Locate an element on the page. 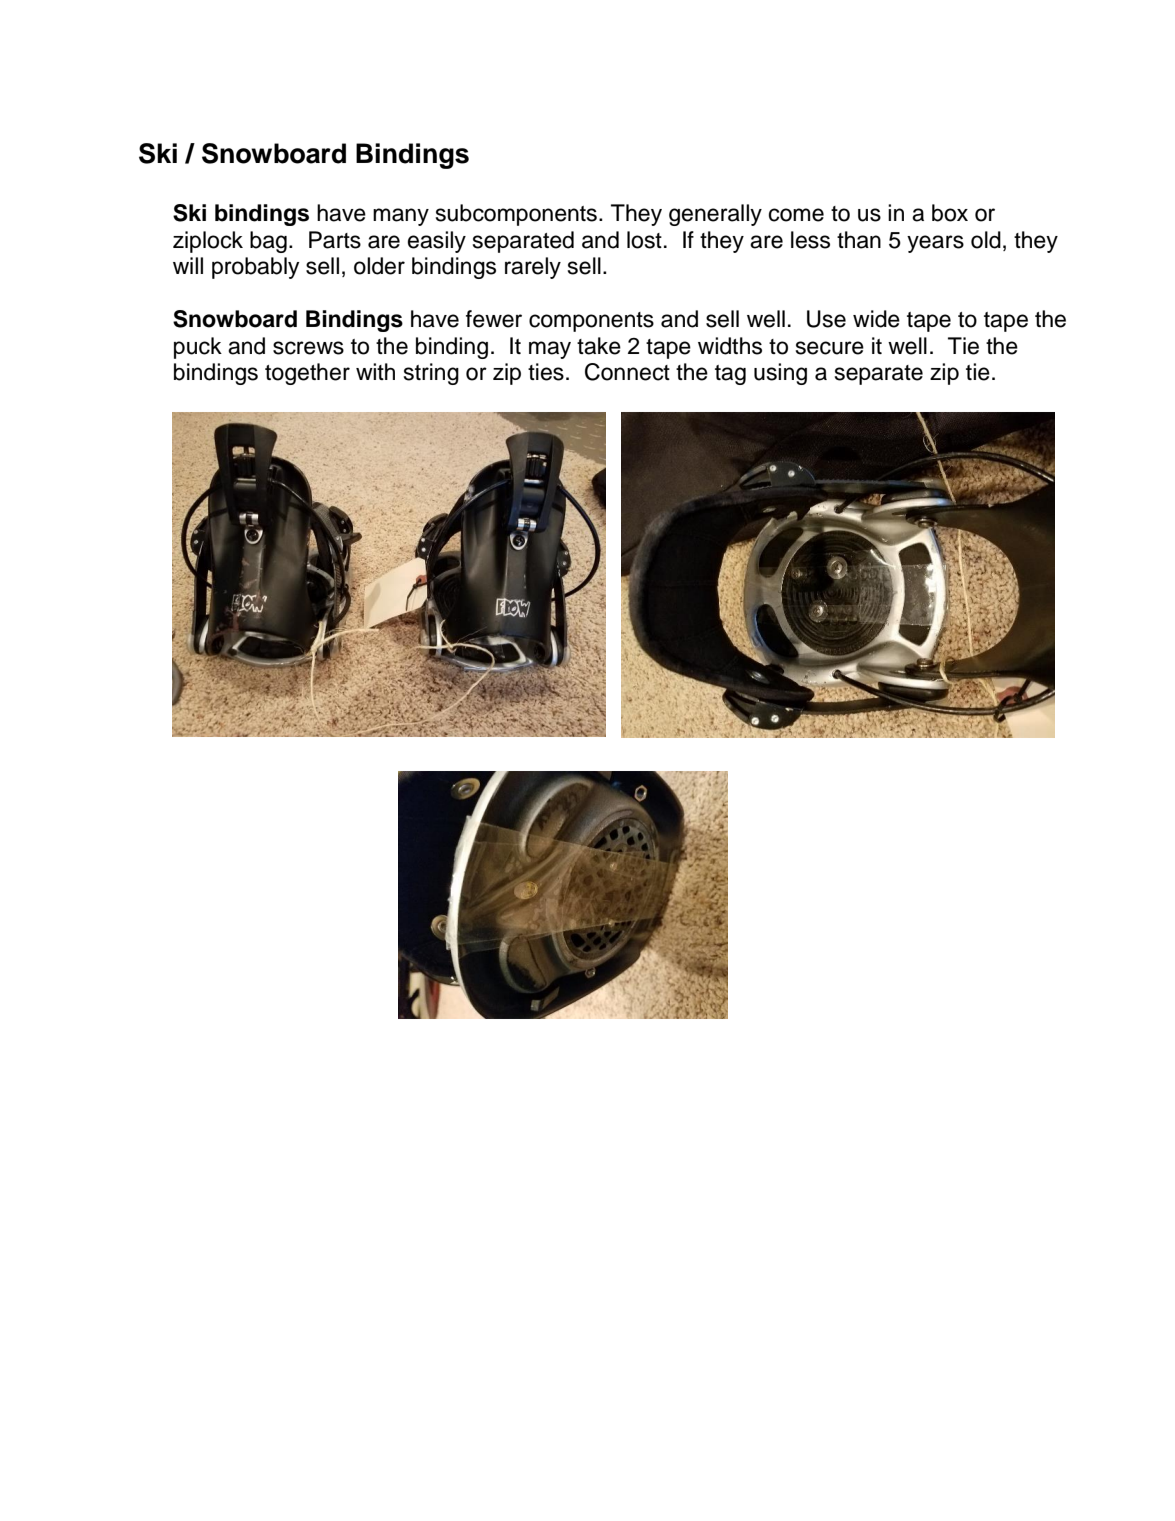 This page has height=1521, width=1175. many is located at coordinates (401, 217).
